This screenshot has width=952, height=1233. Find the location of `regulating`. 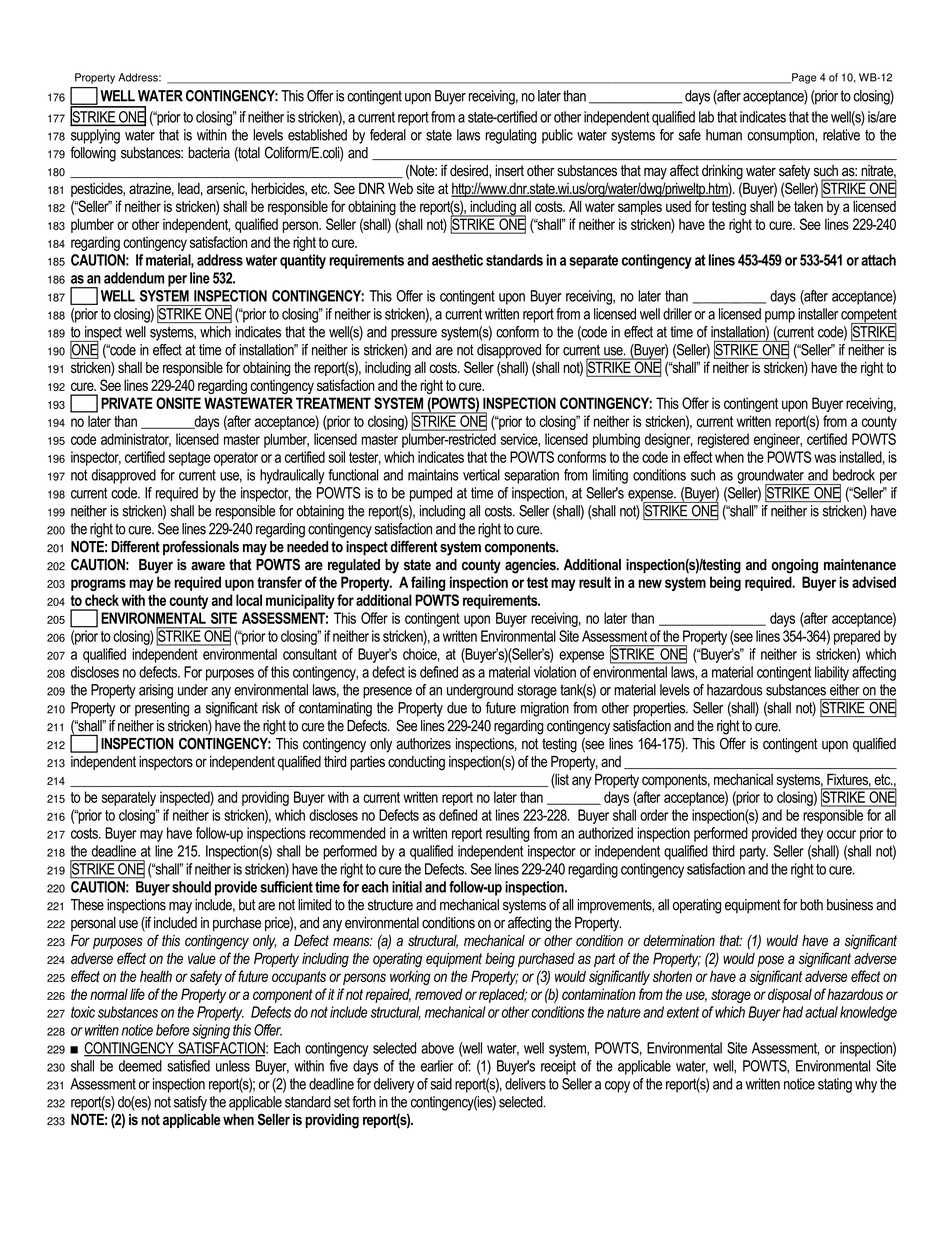

regulating is located at coordinates (511, 136).
